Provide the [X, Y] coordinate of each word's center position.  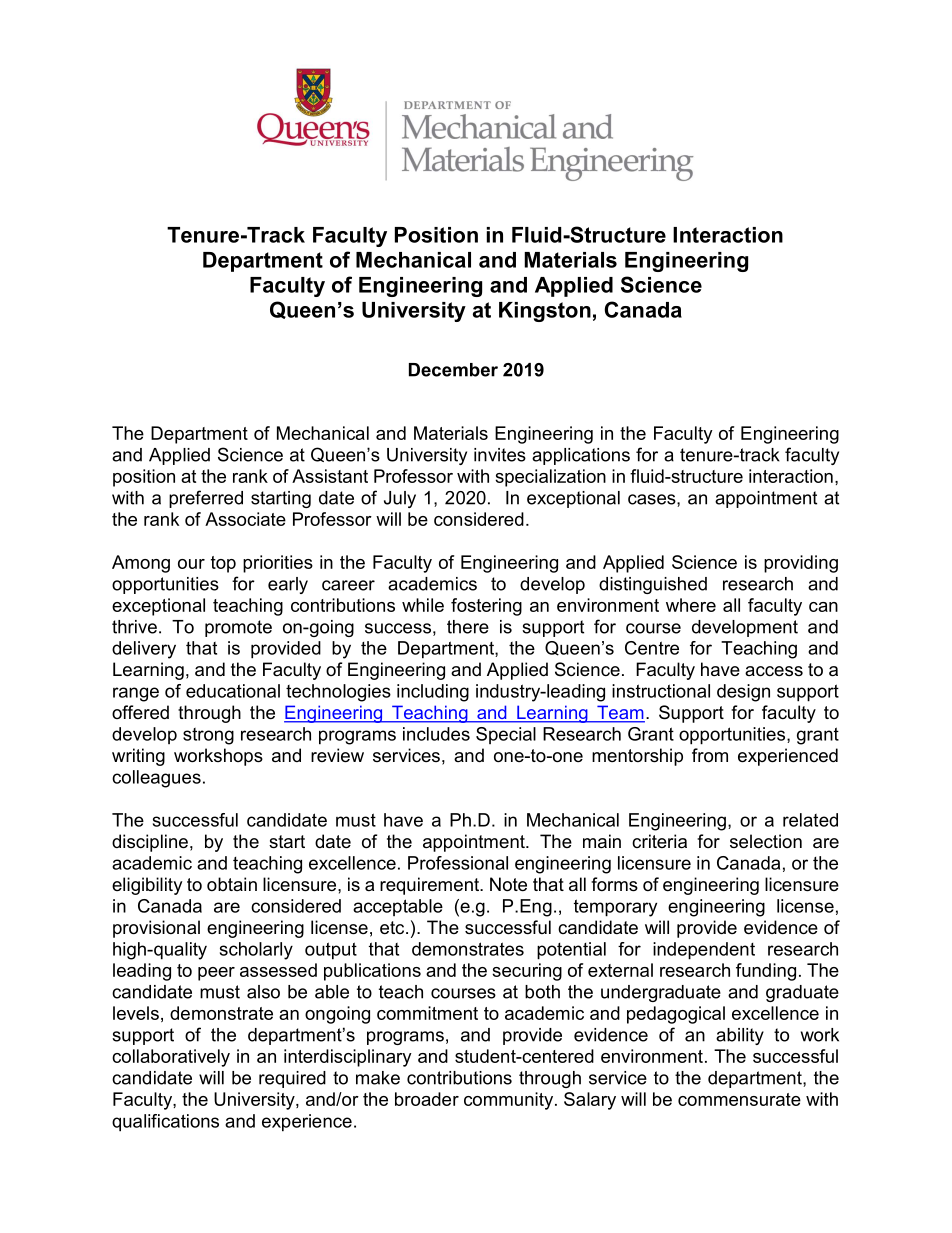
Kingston [545, 312]
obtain [232, 884]
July [400, 499]
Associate [245, 519]
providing [801, 564]
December [453, 370]
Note [508, 884]
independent [704, 951]
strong [208, 736]
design [743, 693]
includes [436, 734]
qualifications [165, 1123]
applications [581, 456]
